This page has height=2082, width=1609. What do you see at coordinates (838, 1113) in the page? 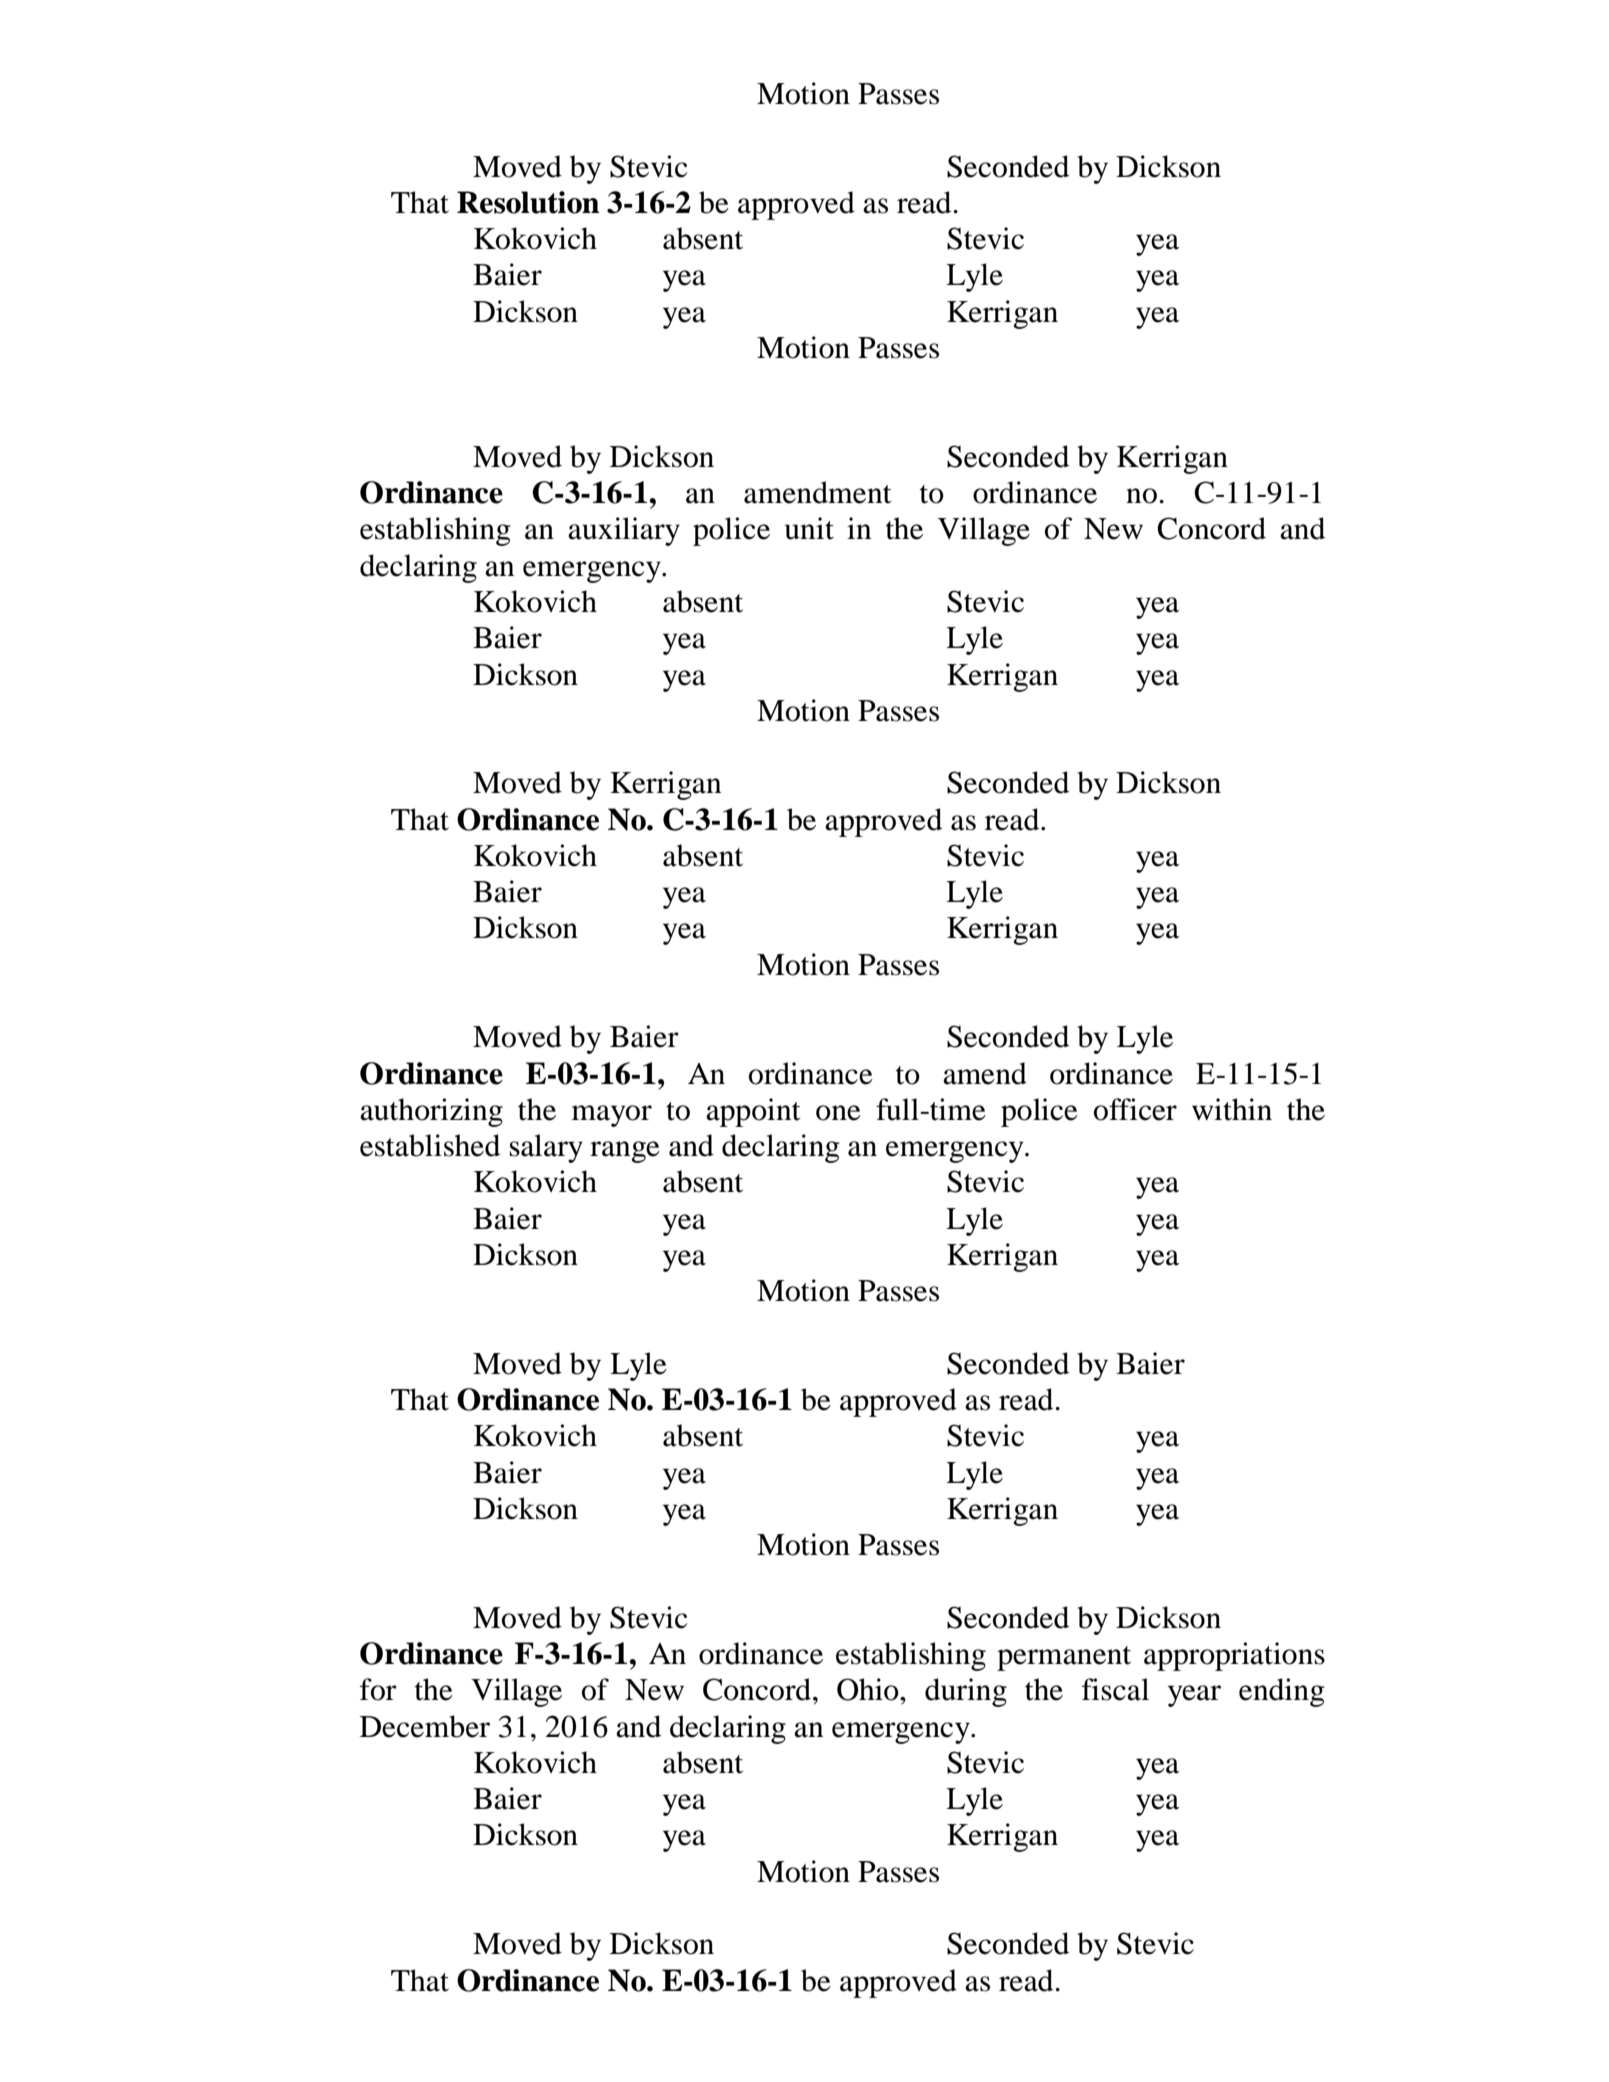
I see `one` at bounding box center [838, 1113].
